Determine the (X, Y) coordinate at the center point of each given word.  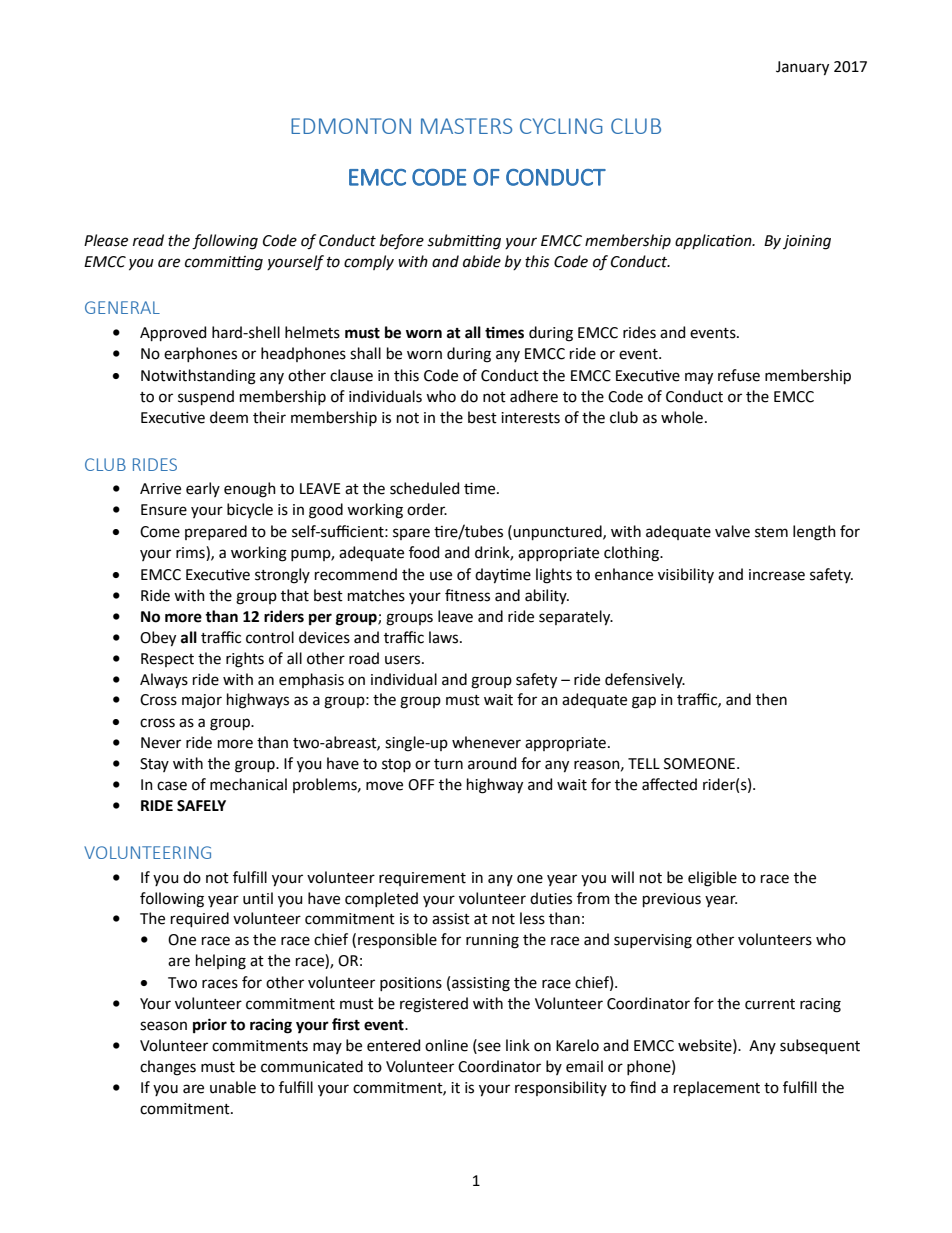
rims (191, 553)
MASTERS (466, 126)
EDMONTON (351, 126)
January (802, 68)
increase (777, 575)
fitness (467, 595)
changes (168, 1068)
